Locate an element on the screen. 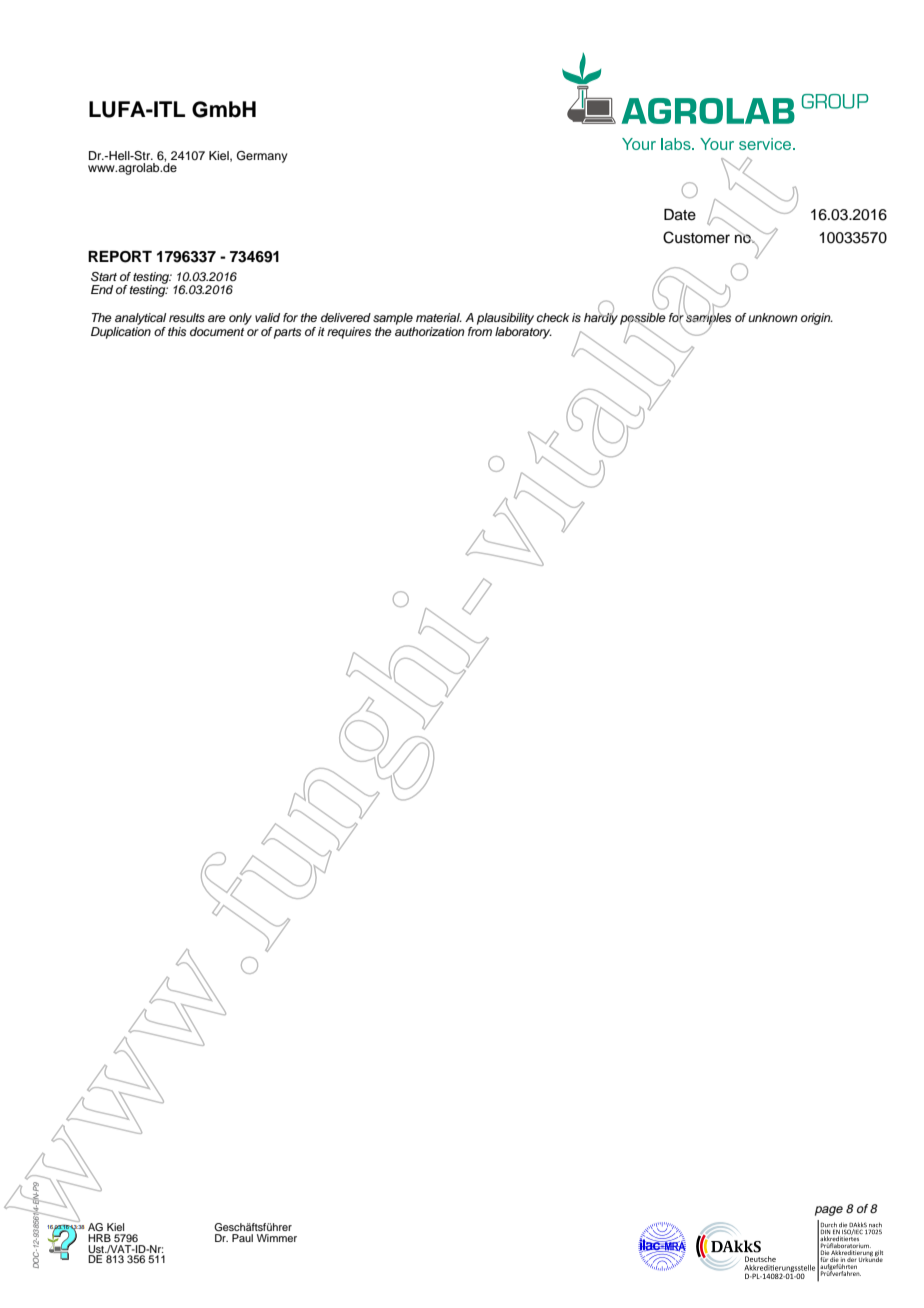  origin is located at coordinates (817, 319).
